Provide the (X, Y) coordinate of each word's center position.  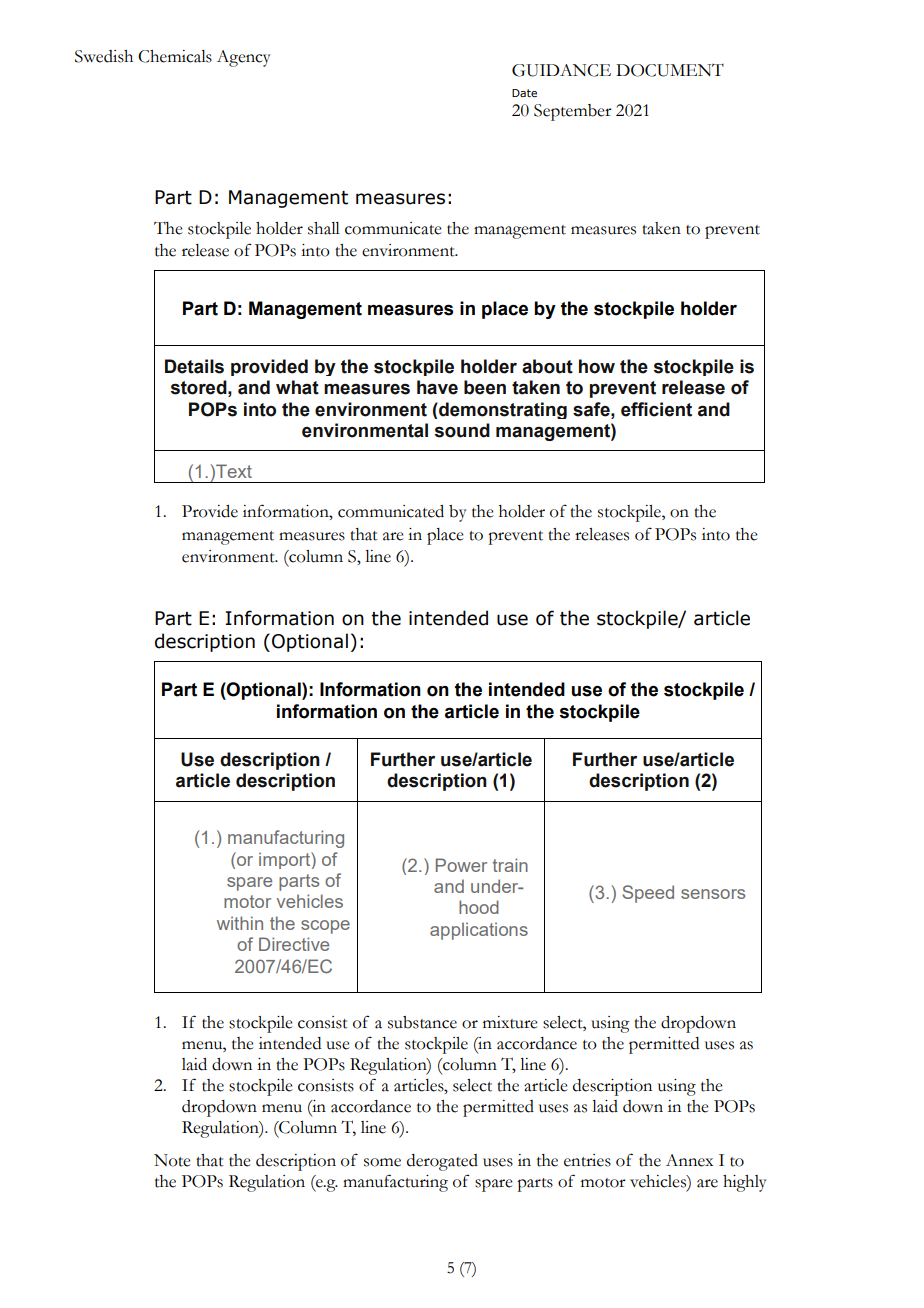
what (297, 387)
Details (194, 366)
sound (462, 430)
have (437, 387)
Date (524, 93)
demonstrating (502, 410)
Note (172, 1160)
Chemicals (175, 56)
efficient (656, 409)
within (240, 923)
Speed (648, 894)
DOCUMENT (670, 70)
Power (461, 865)
